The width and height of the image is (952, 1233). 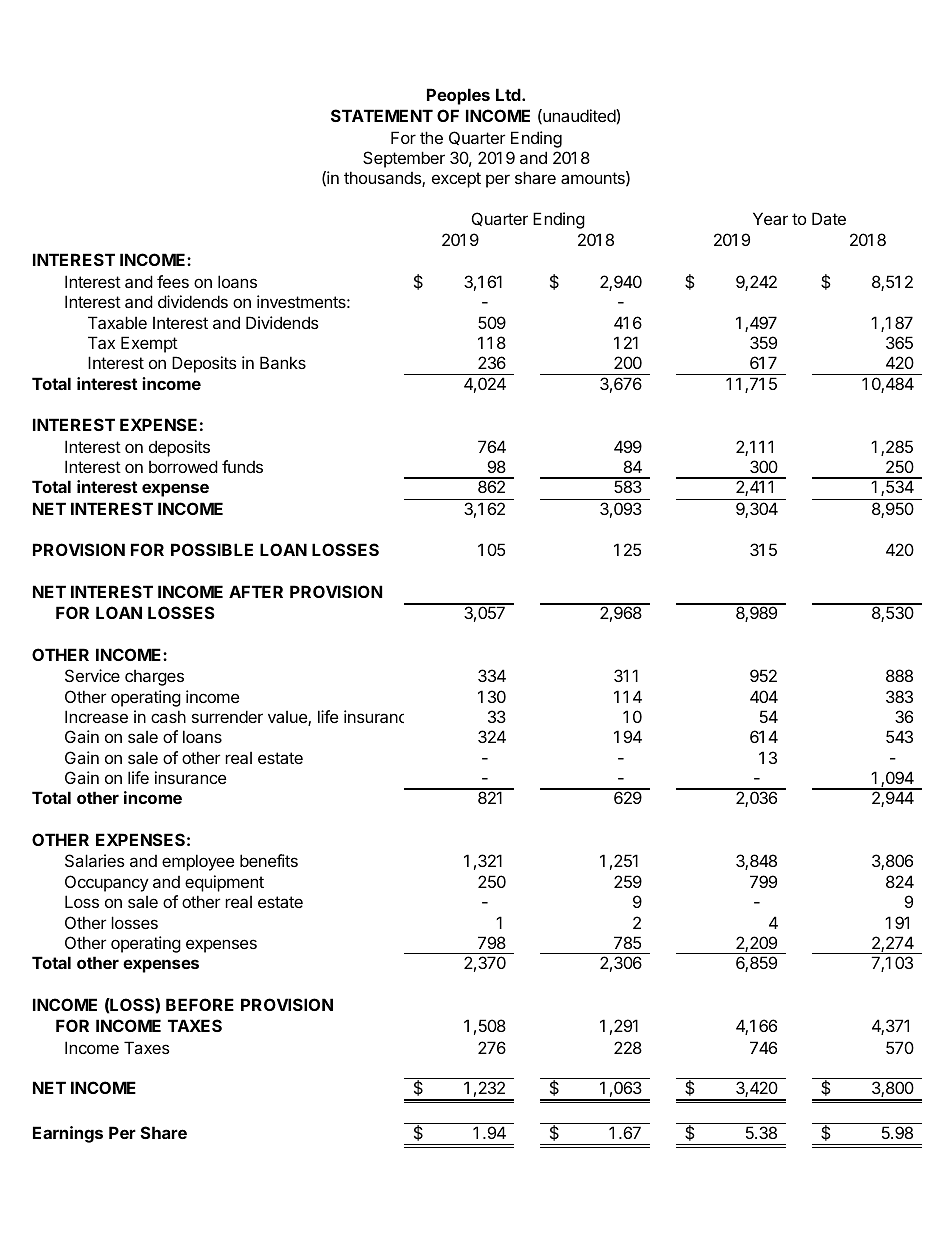 What do you see at coordinates (242, 466) in the image?
I see `funds` at bounding box center [242, 466].
